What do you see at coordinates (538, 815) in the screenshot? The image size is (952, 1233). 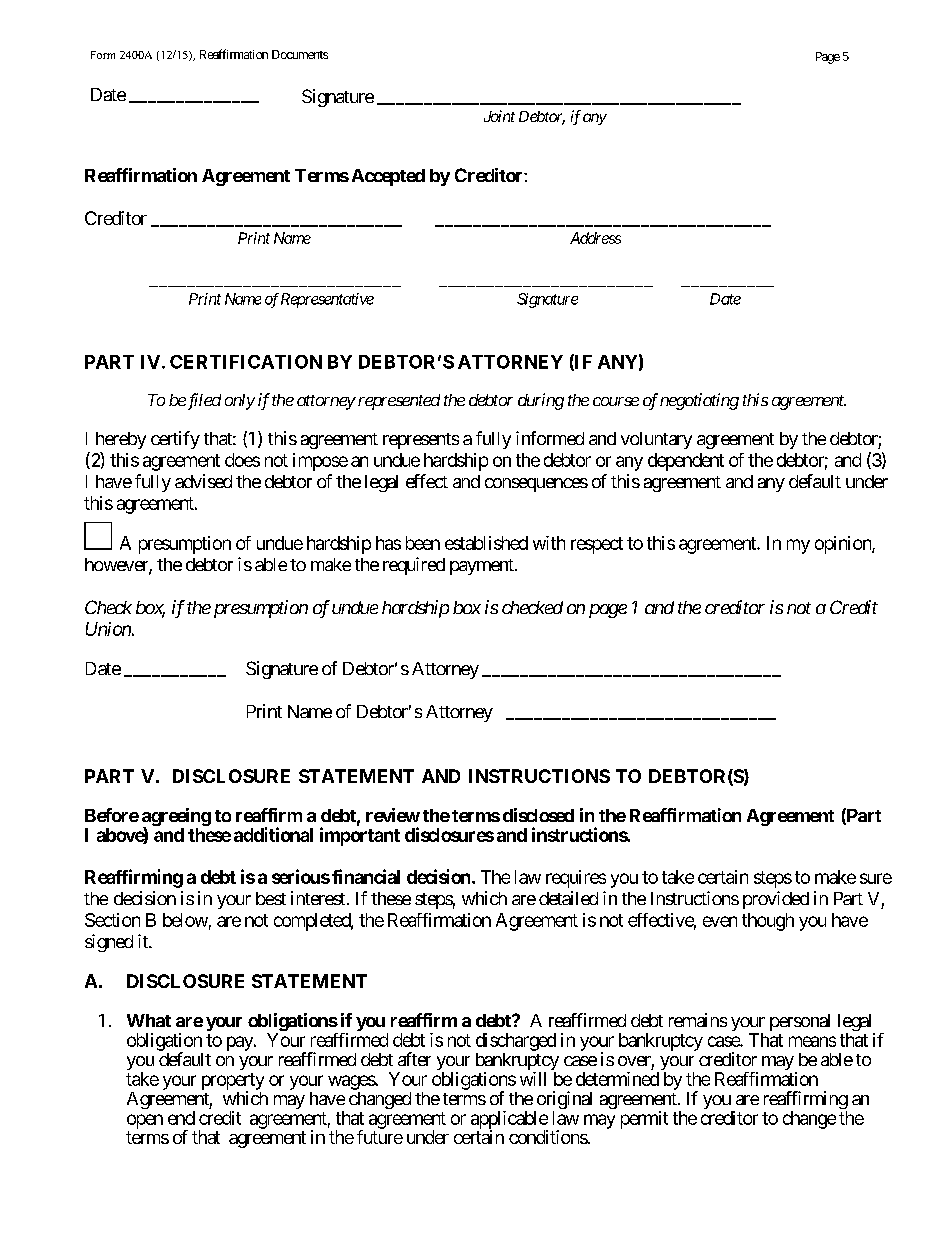 I see `disclosed` at bounding box center [538, 815].
